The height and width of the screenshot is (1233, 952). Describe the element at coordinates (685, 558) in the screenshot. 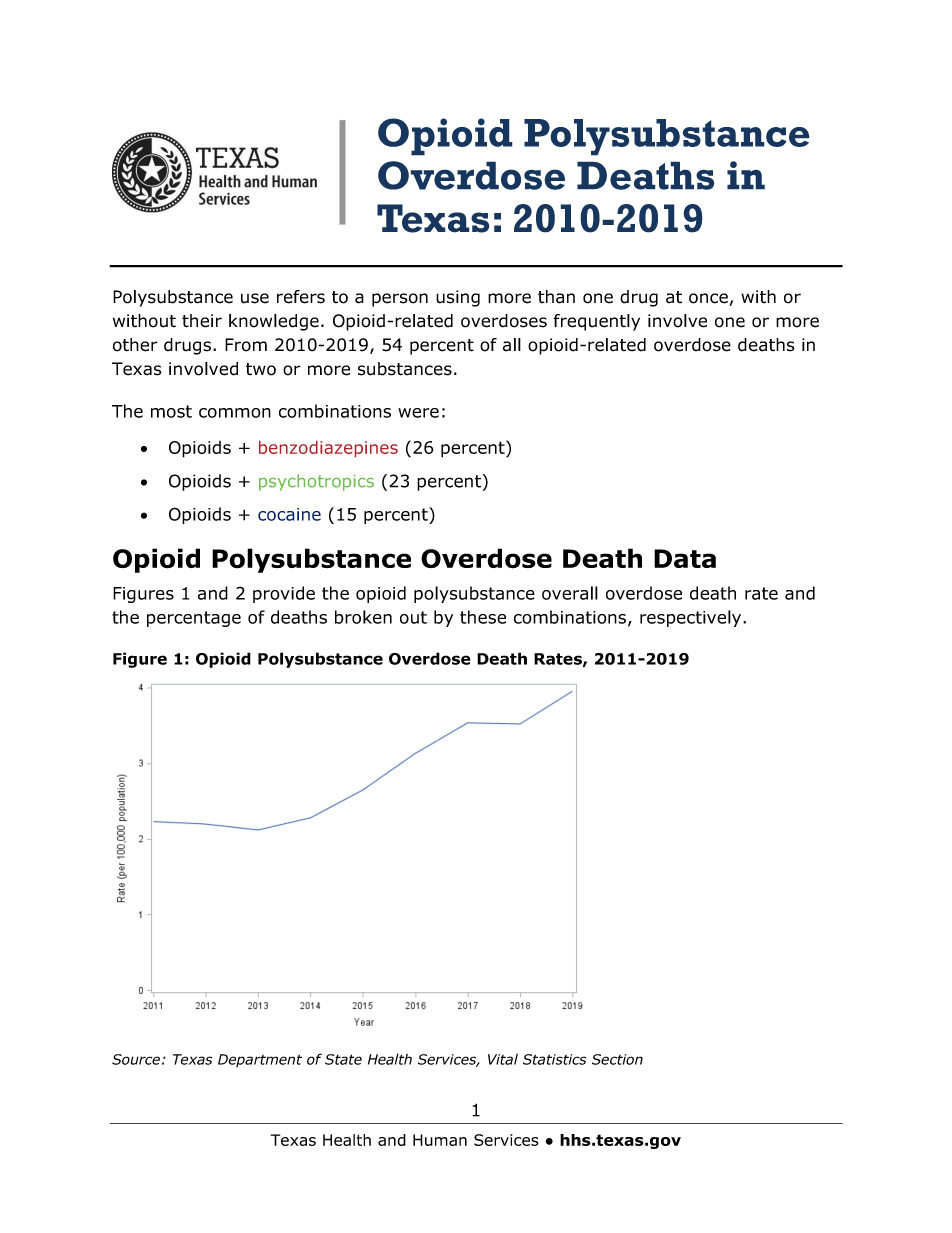

I see `Data` at that location.
